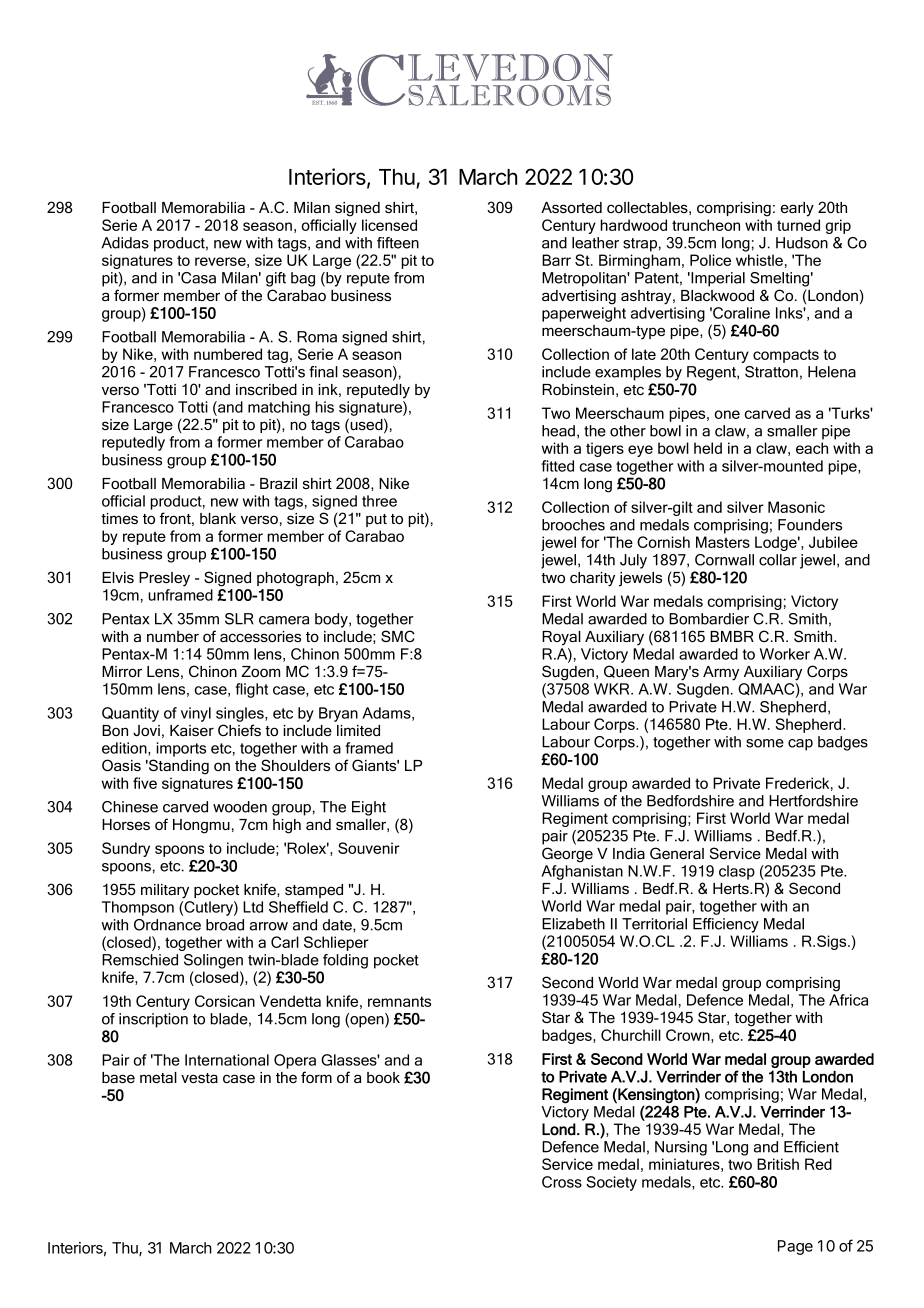 The height and width of the page is (1308, 924). I want to click on remnants, so click(399, 1001).
